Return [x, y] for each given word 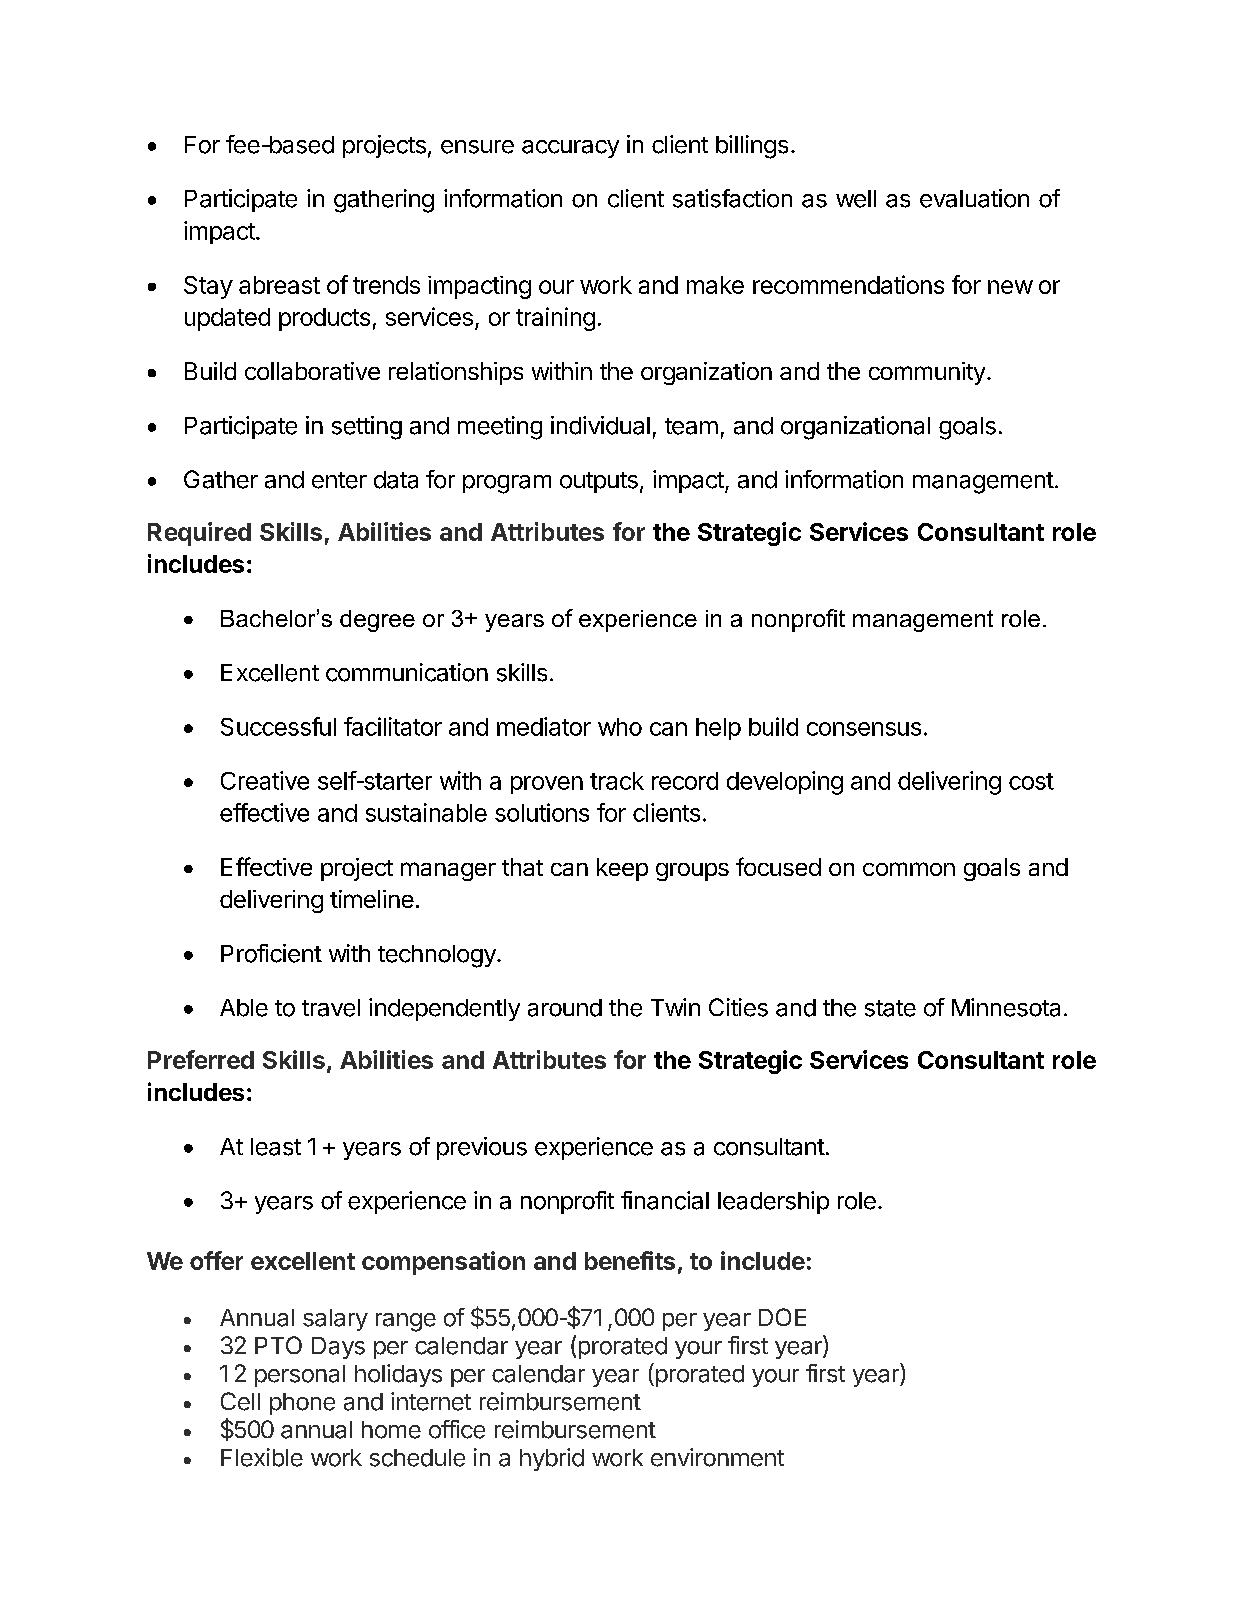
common [909, 869]
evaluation [974, 198]
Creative [265, 780]
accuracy [570, 149]
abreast [279, 285]
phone [302, 1404]
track [617, 781]
